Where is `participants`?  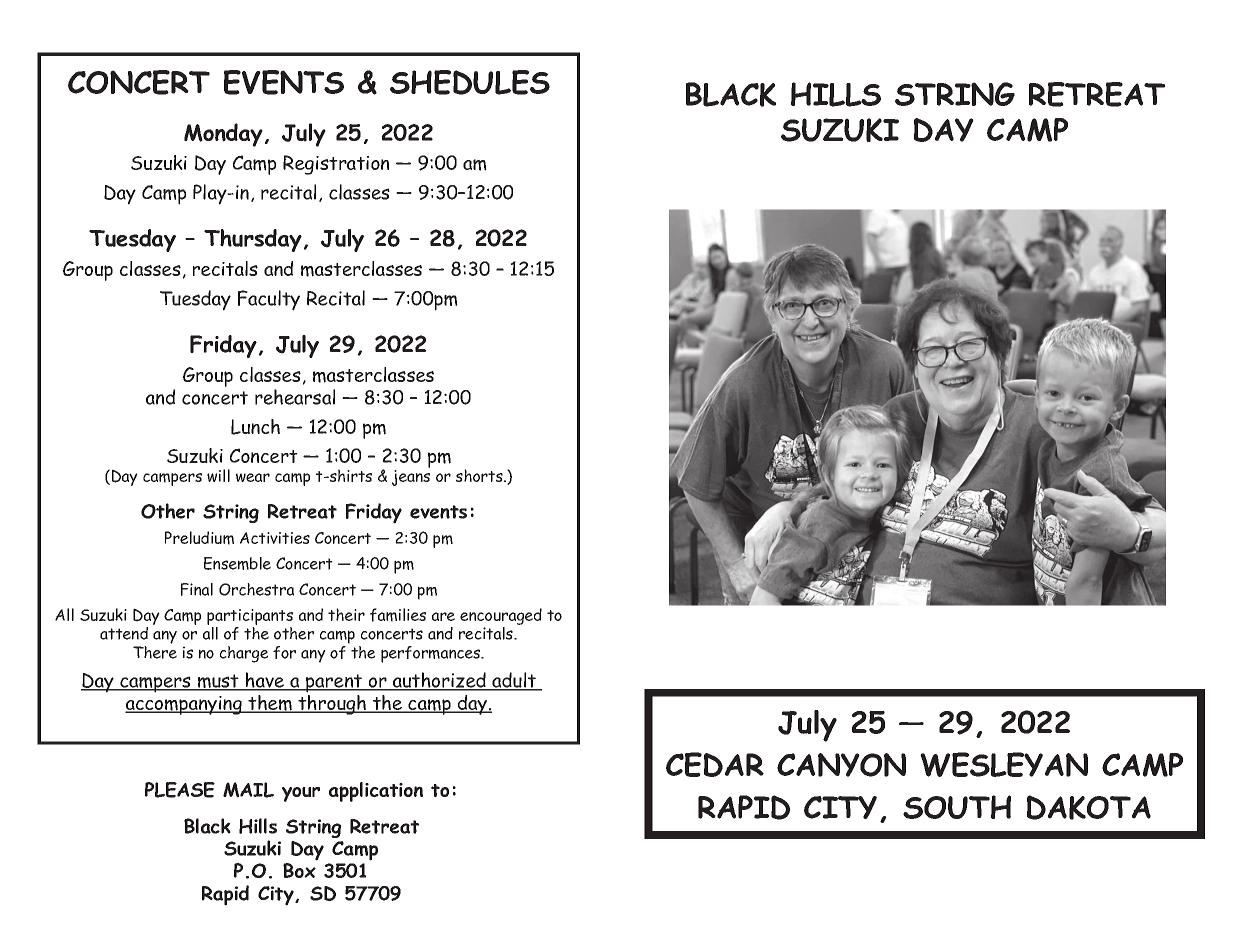 participants is located at coordinates (250, 618).
